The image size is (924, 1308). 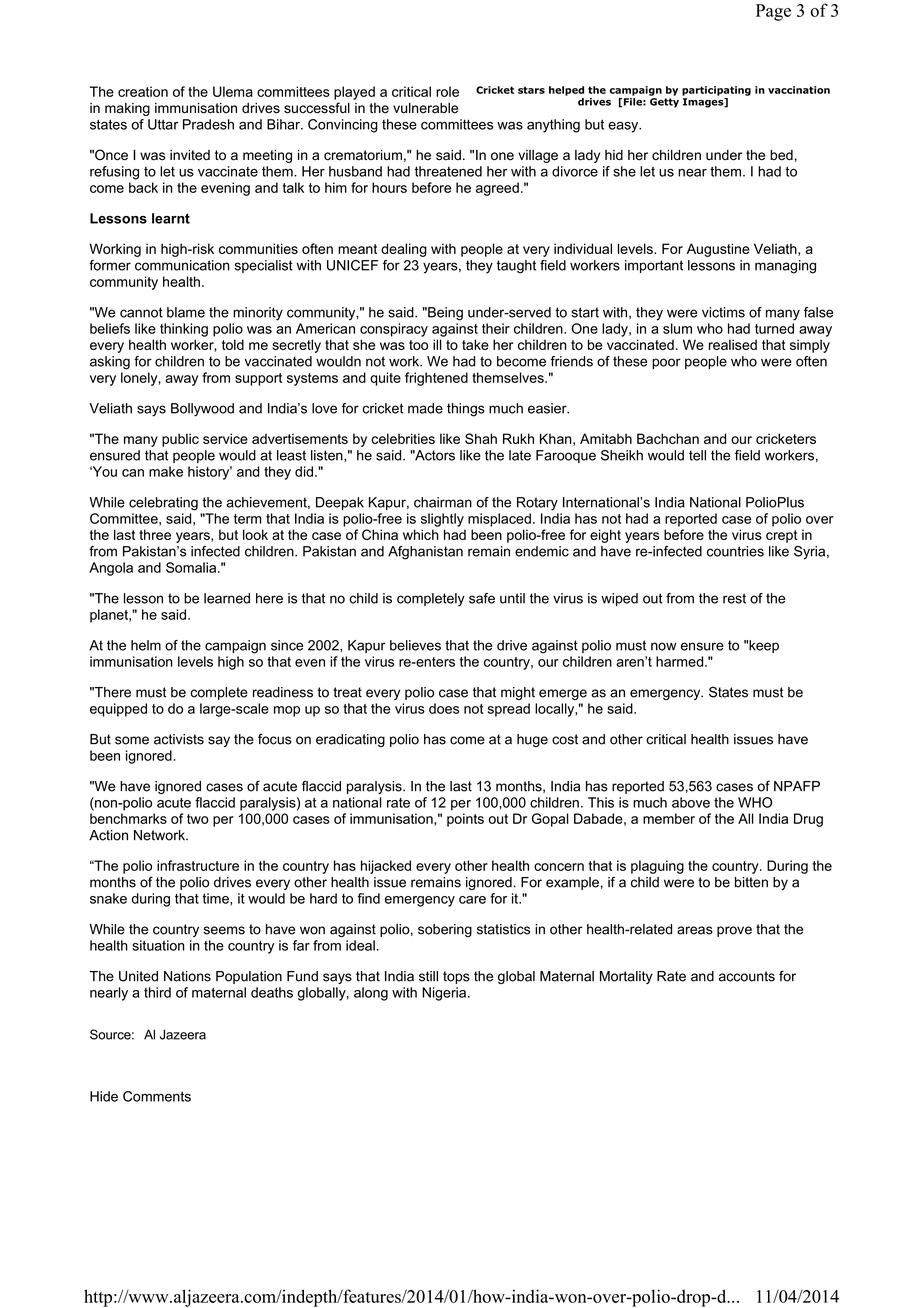 I want to click on accounts, so click(x=747, y=976).
